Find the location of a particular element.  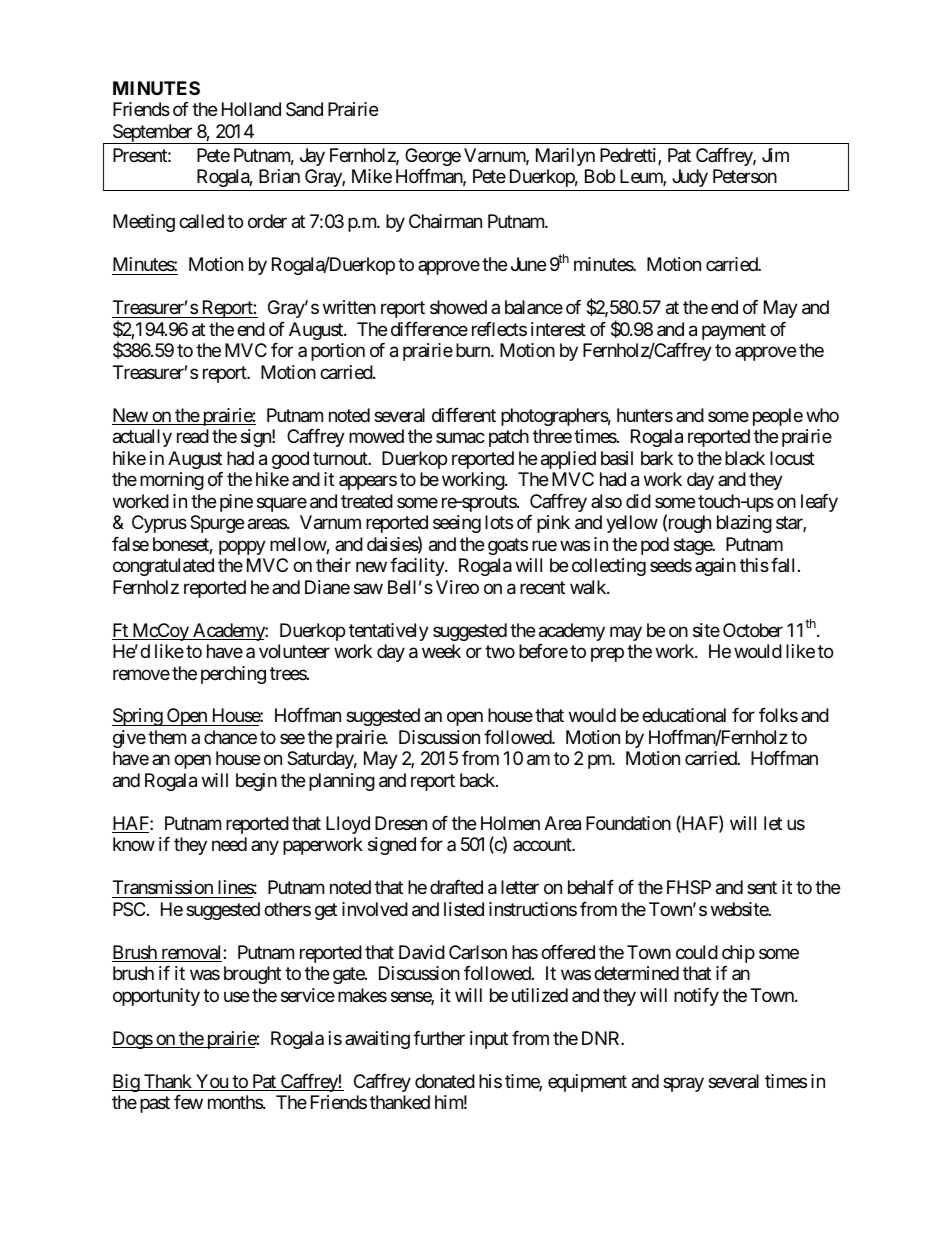

donated is located at coordinates (445, 1081).
